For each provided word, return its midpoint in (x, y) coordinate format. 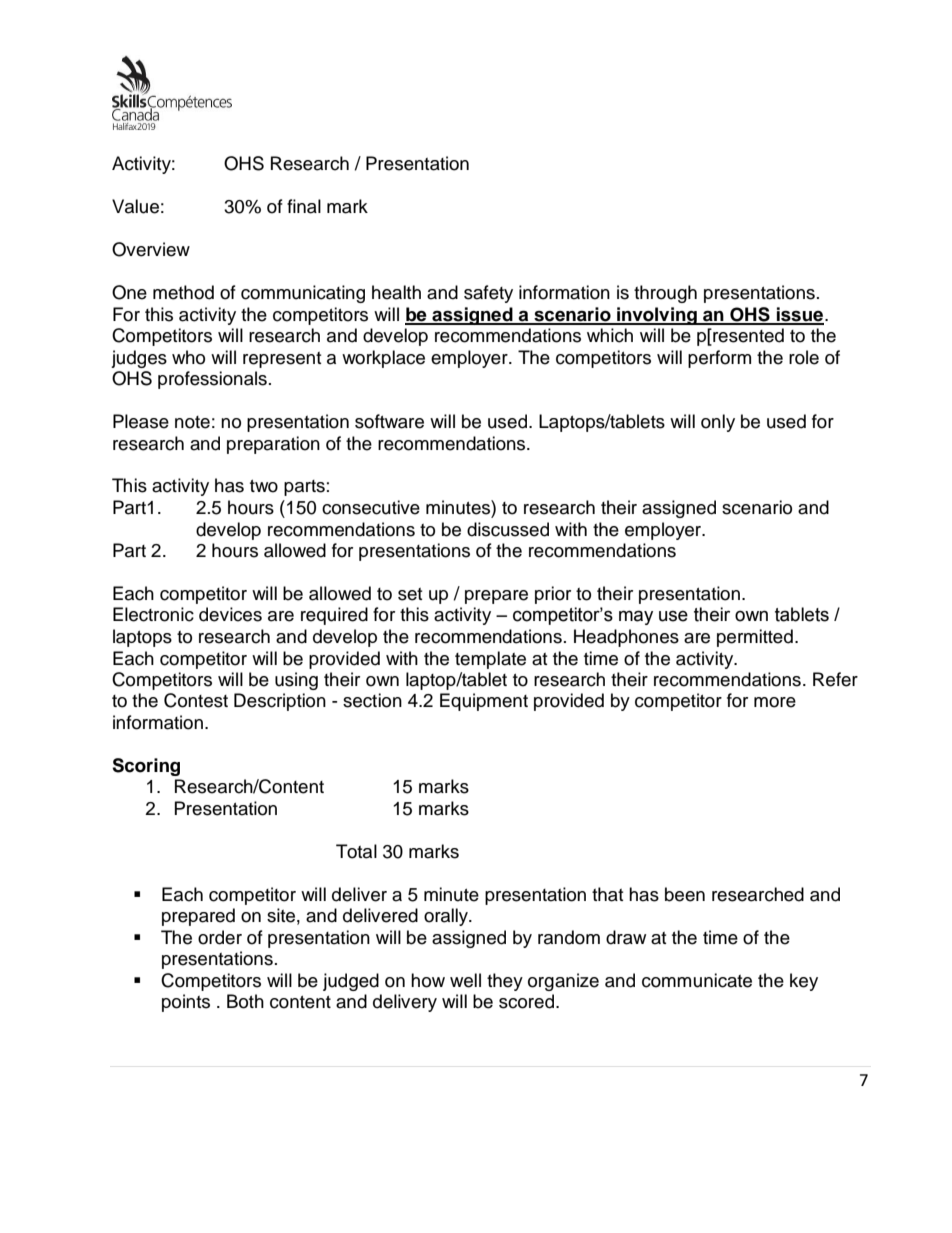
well (465, 980)
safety (488, 294)
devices (230, 614)
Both (245, 1001)
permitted (755, 638)
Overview (151, 249)
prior (553, 595)
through (665, 294)
